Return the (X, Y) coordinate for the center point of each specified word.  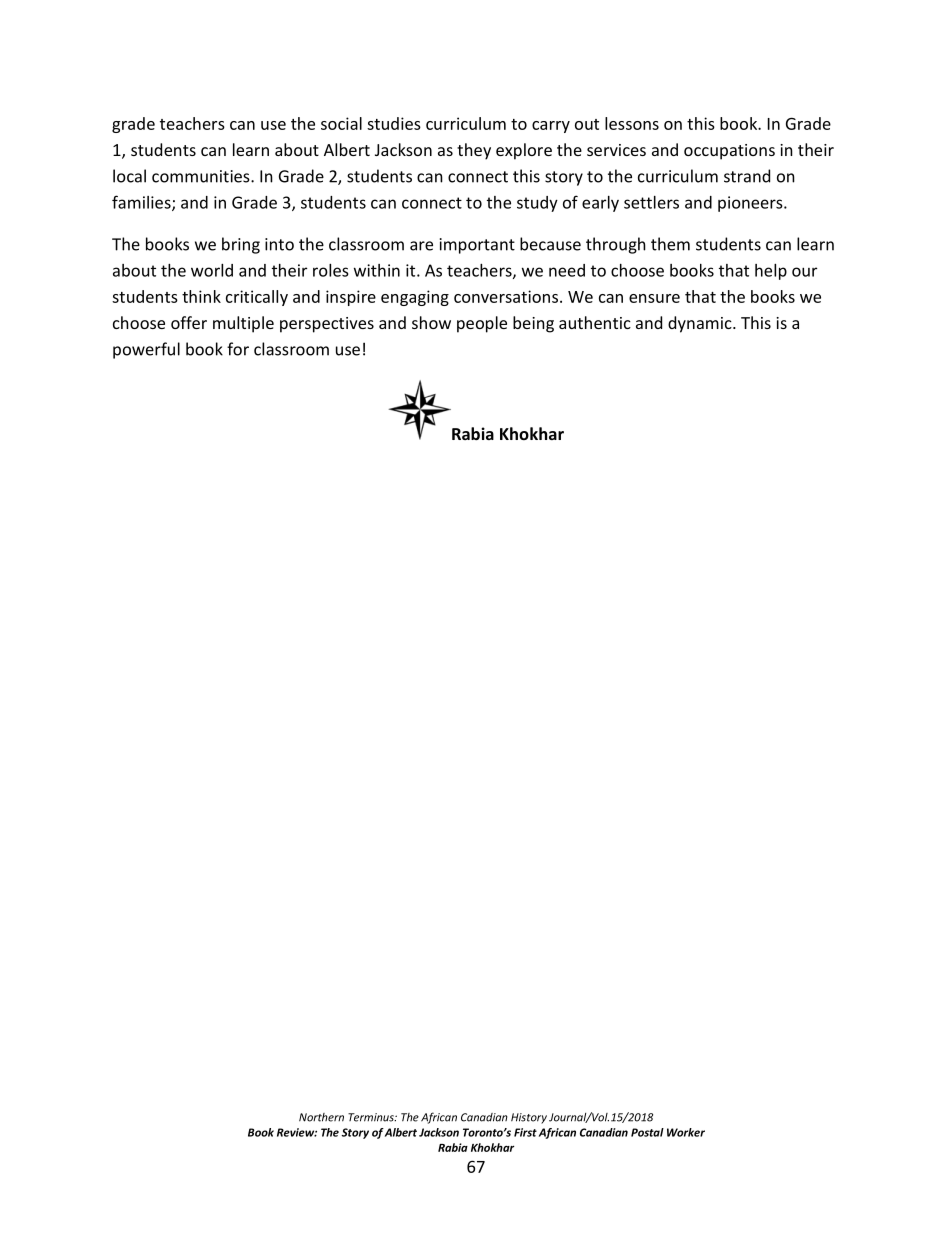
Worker (686, 1132)
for (238, 349)
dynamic (701, 324)
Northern (321, 1117)
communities (202, 176)
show (431, 322)
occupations (729, 152)
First (525, 1132)
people (482, 324)
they (474, 151)
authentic (595, 322)
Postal (647, 1132)
